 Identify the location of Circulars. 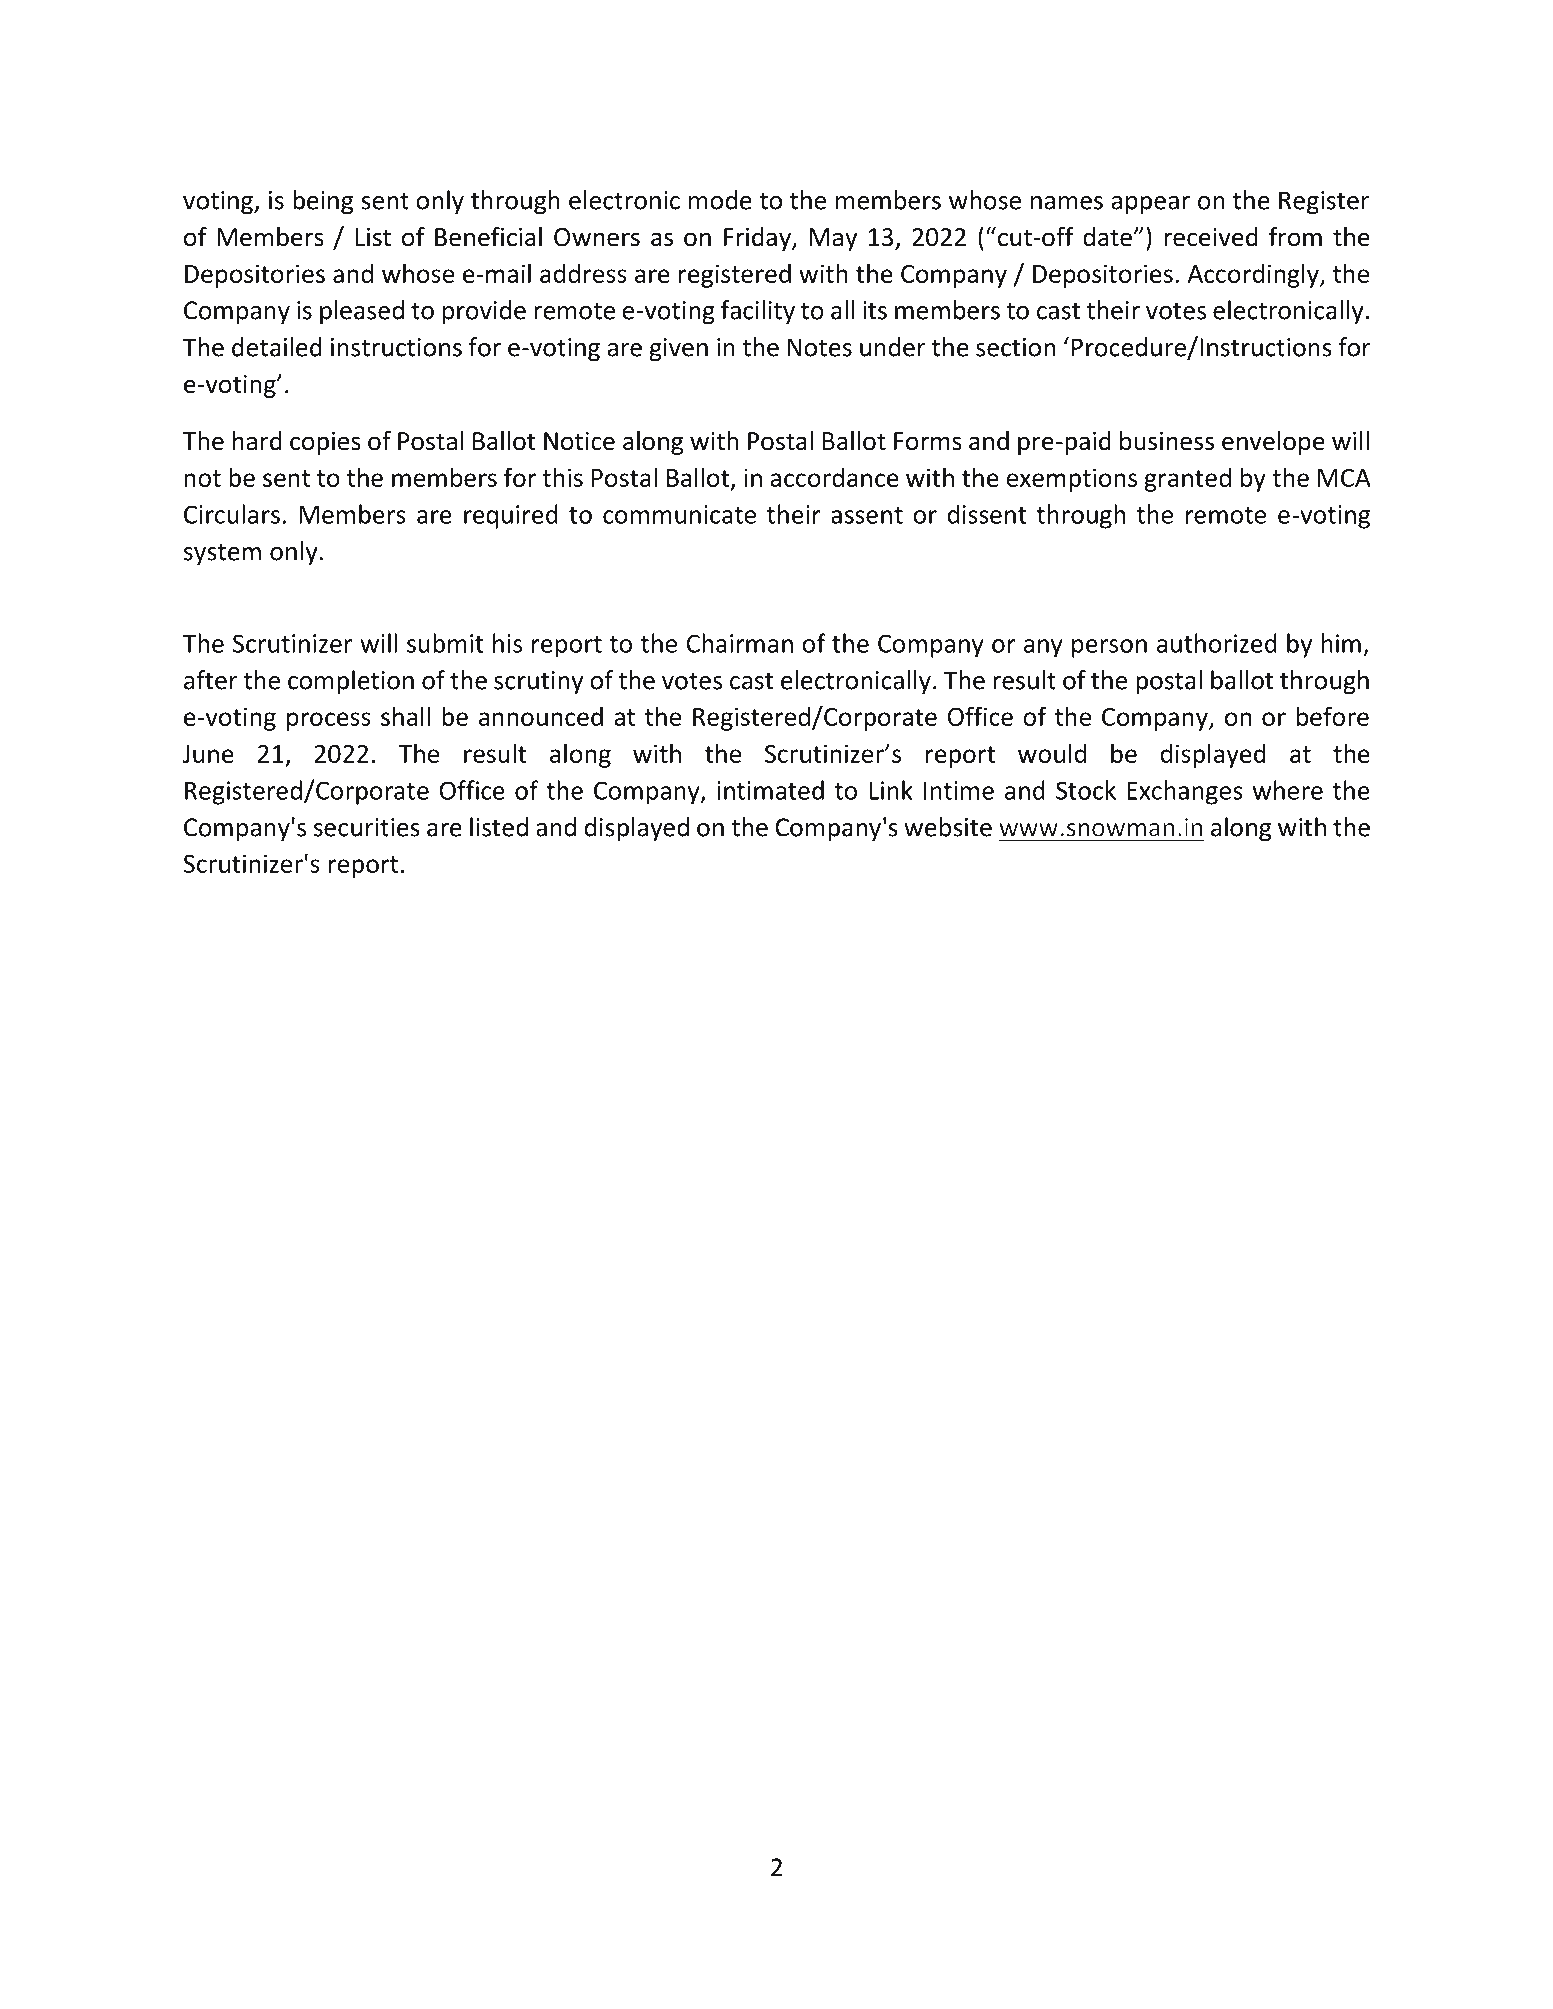
(232, 514).
